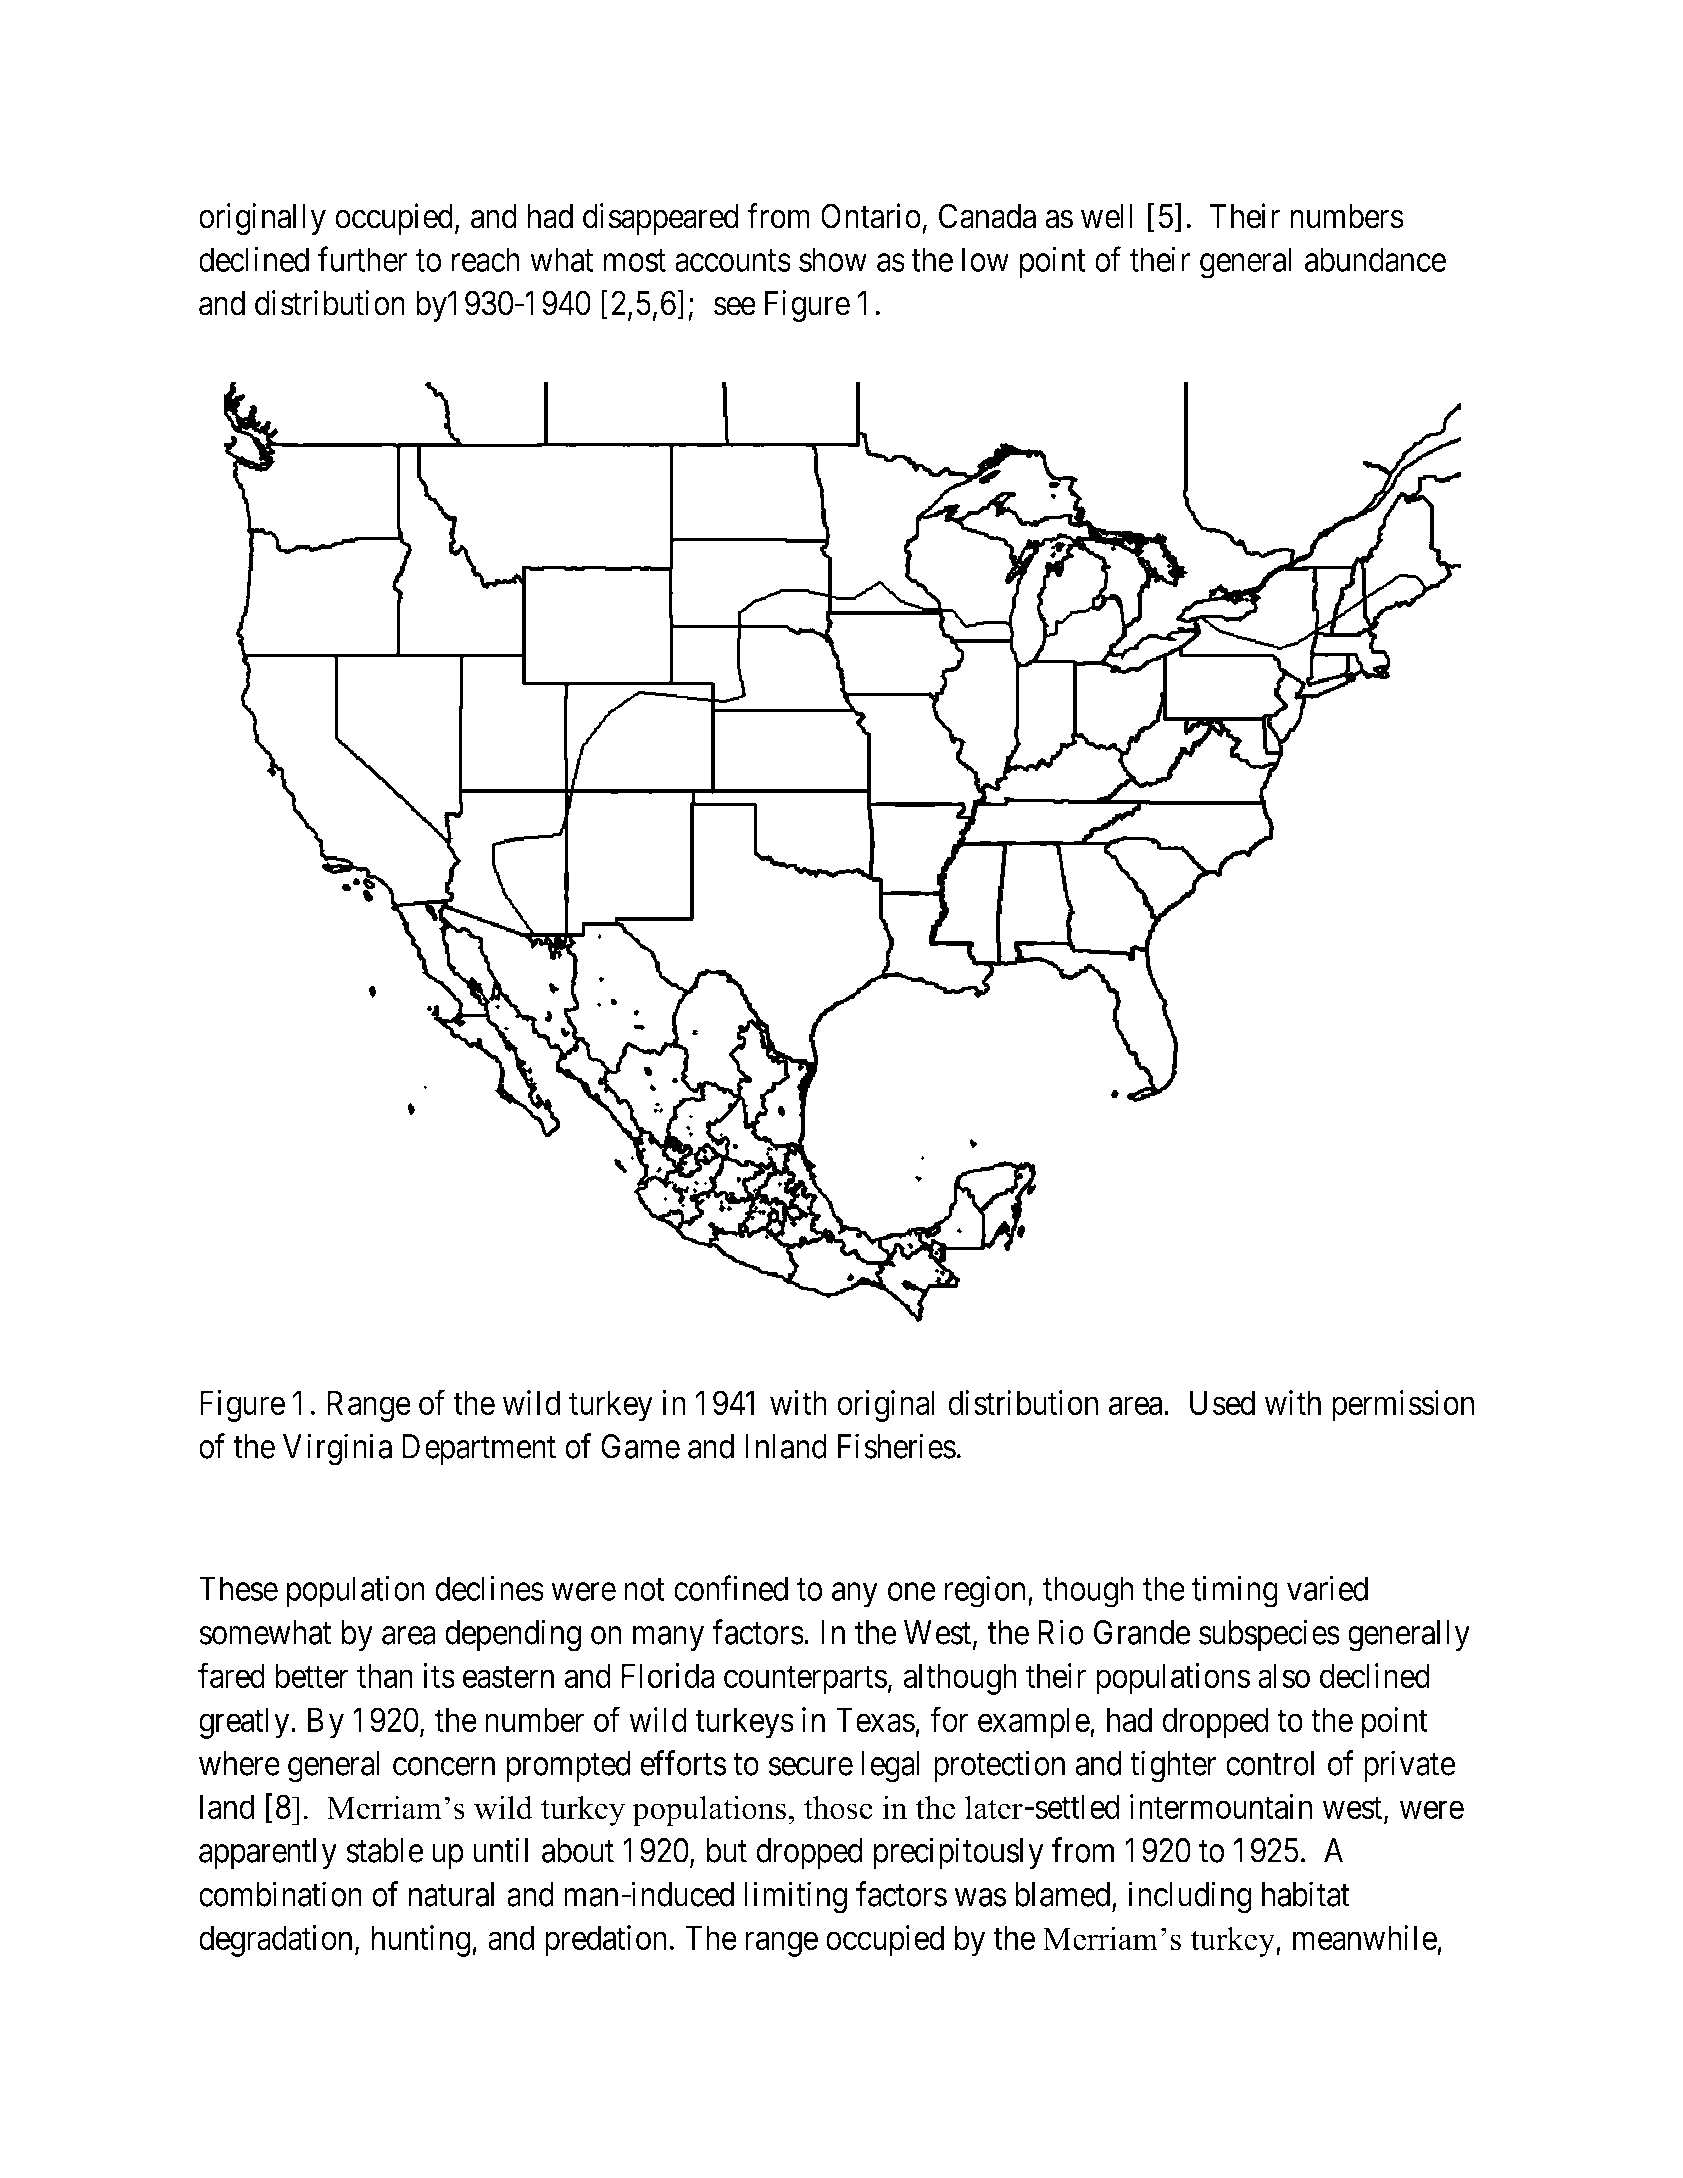  I want to click on abundance, so click(1375, 259).
